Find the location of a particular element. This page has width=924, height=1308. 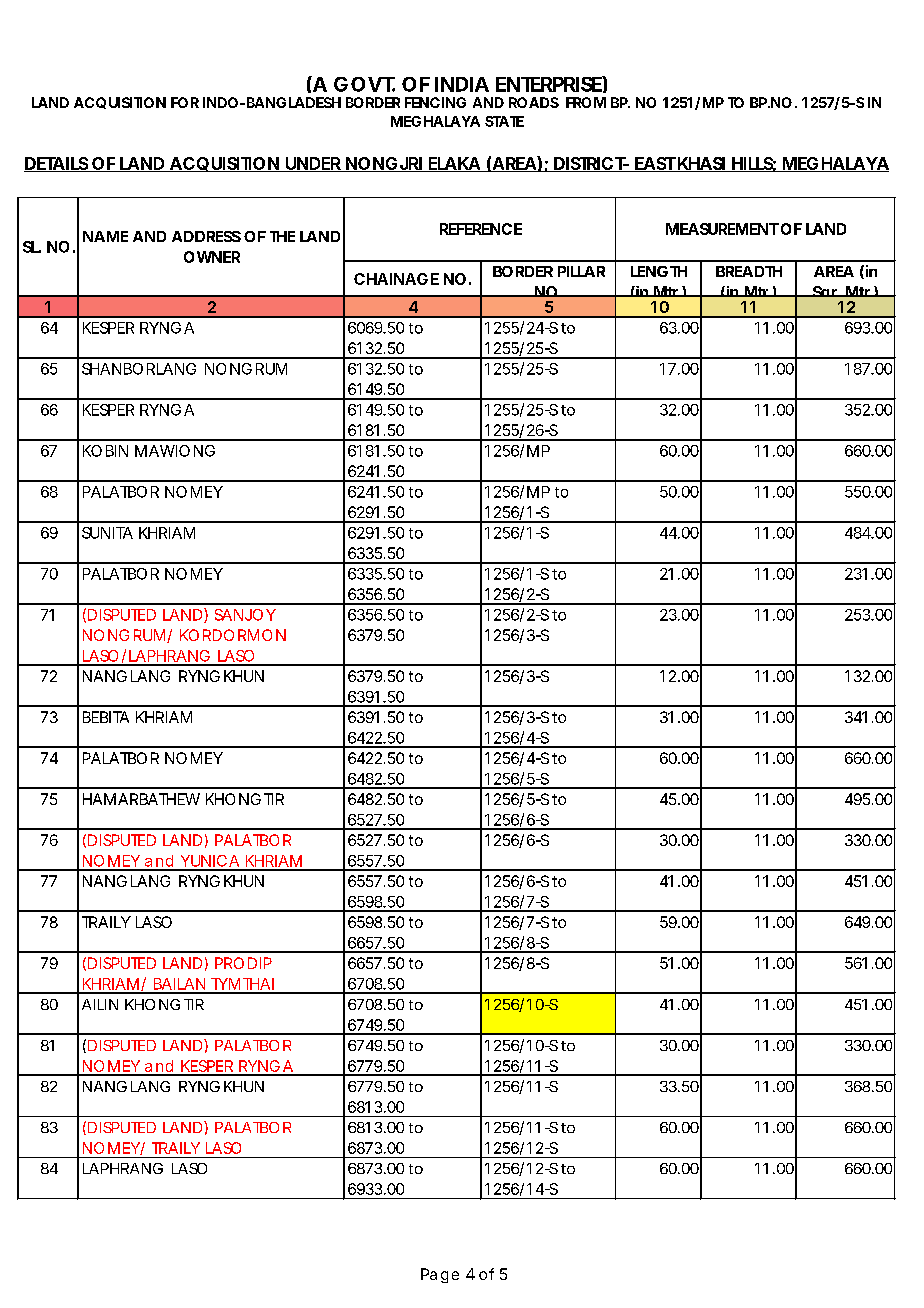

LENGTH is located at coordinates (659, 271).
